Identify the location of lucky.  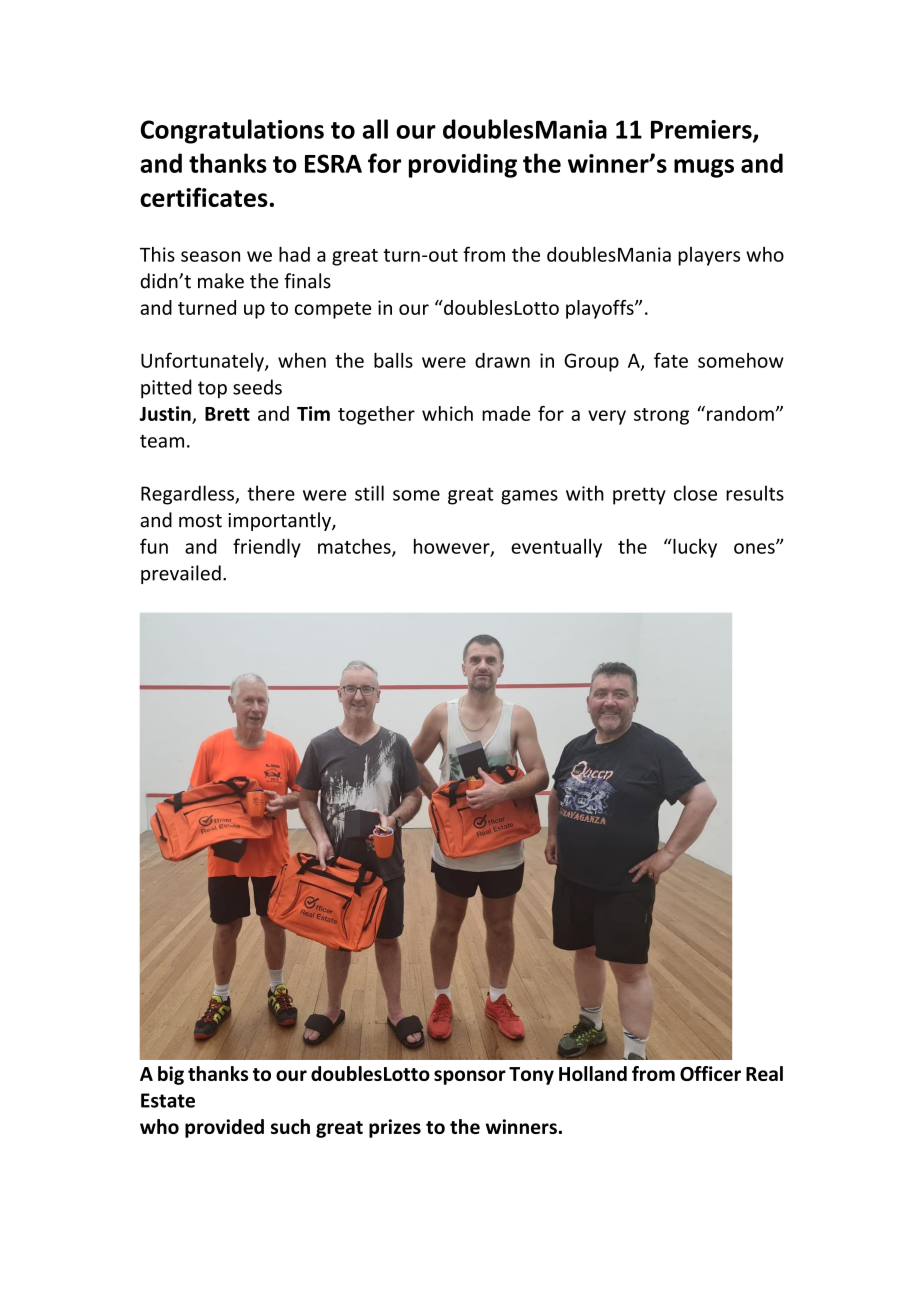
(694, 548).
